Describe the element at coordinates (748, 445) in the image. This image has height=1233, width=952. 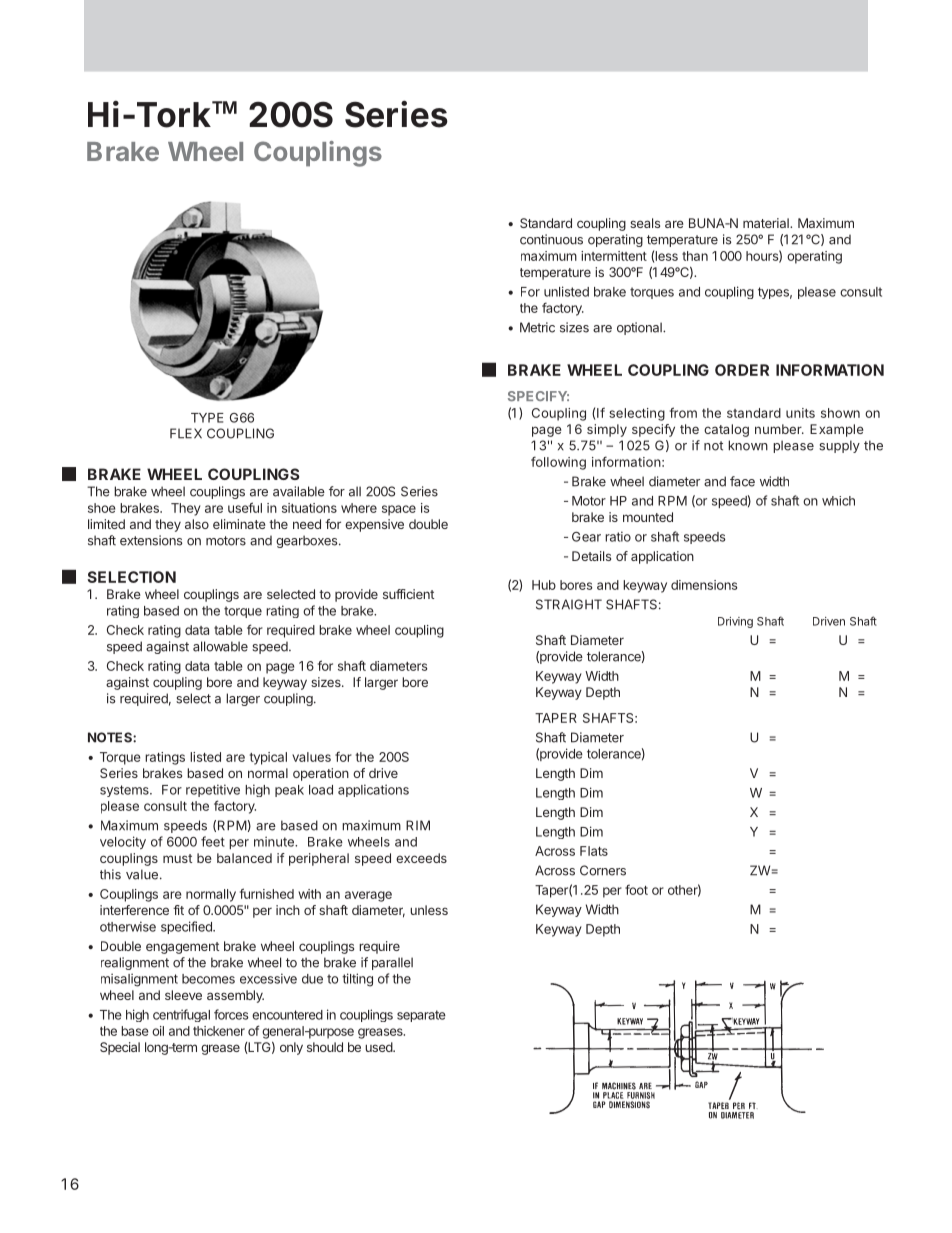
I see `known` at that location.
